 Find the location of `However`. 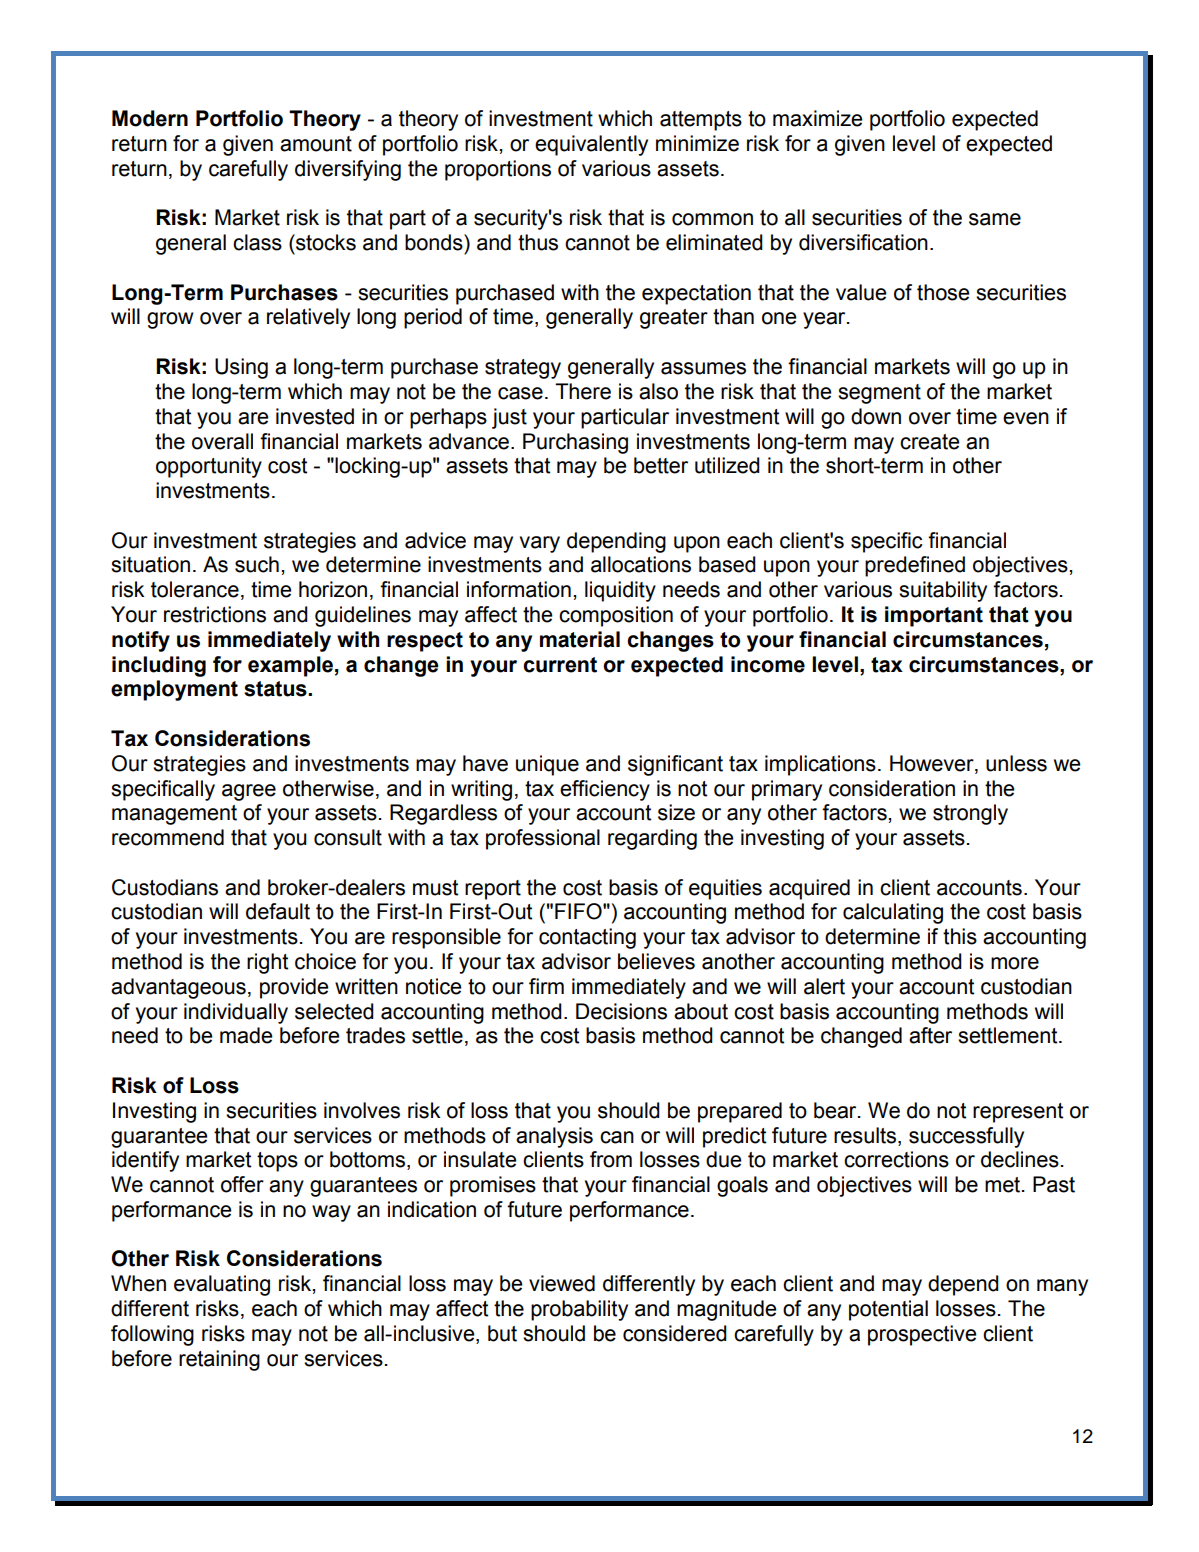

However is located at coordinates (933, 763).
